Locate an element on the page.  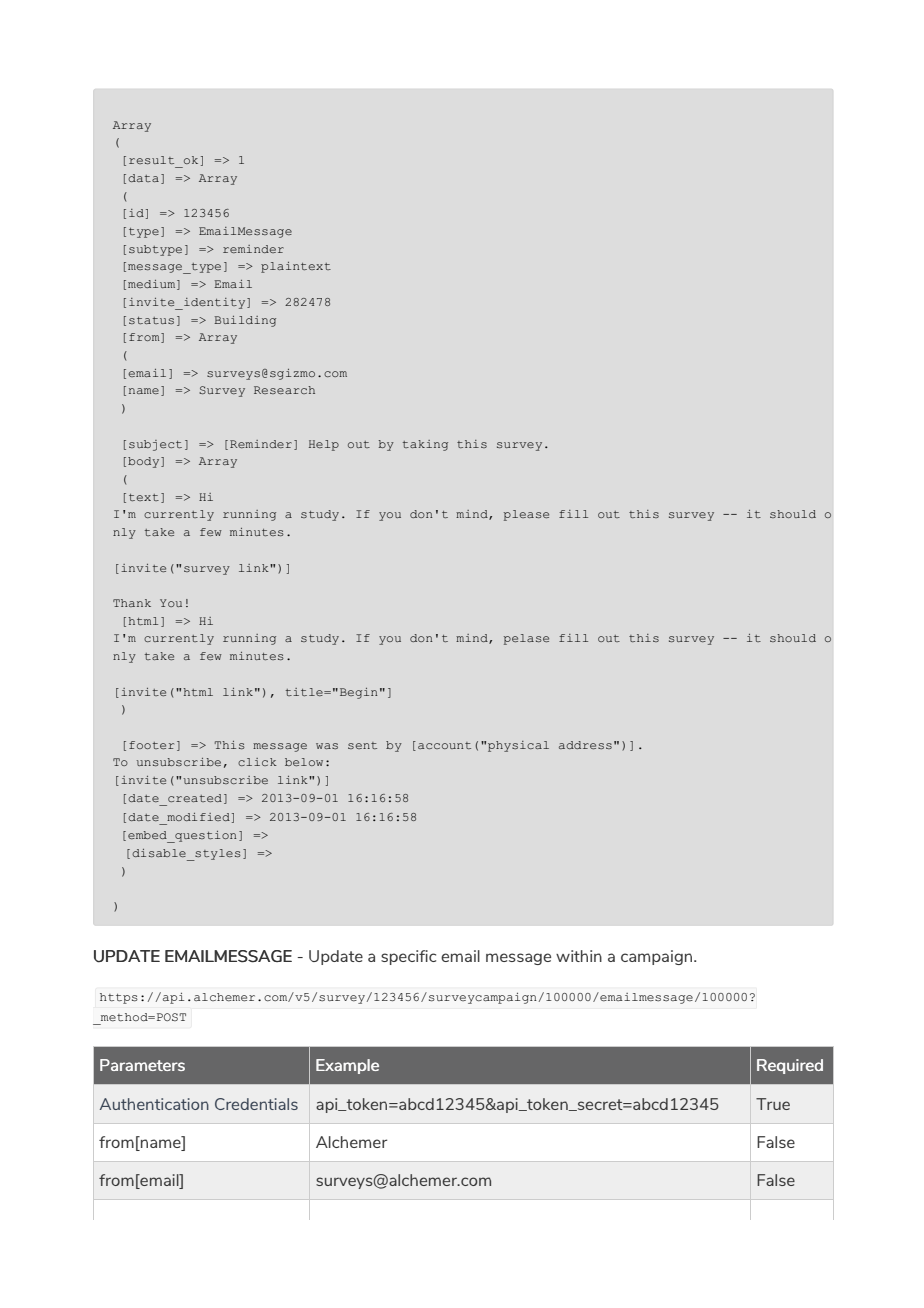
sent is located at coordinates (362, 745).
